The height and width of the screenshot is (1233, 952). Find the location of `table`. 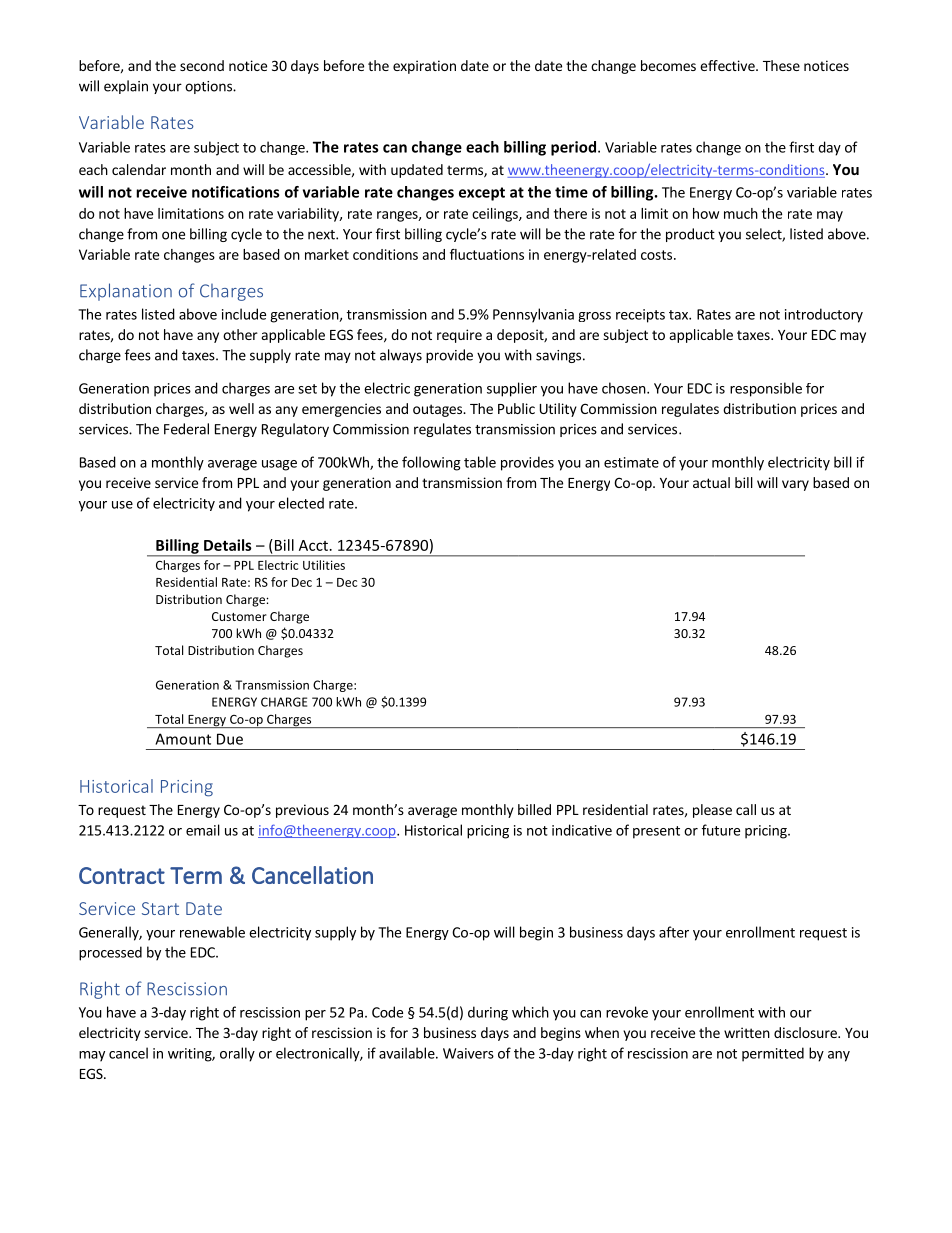

table is located at coordinates (480, 462).
